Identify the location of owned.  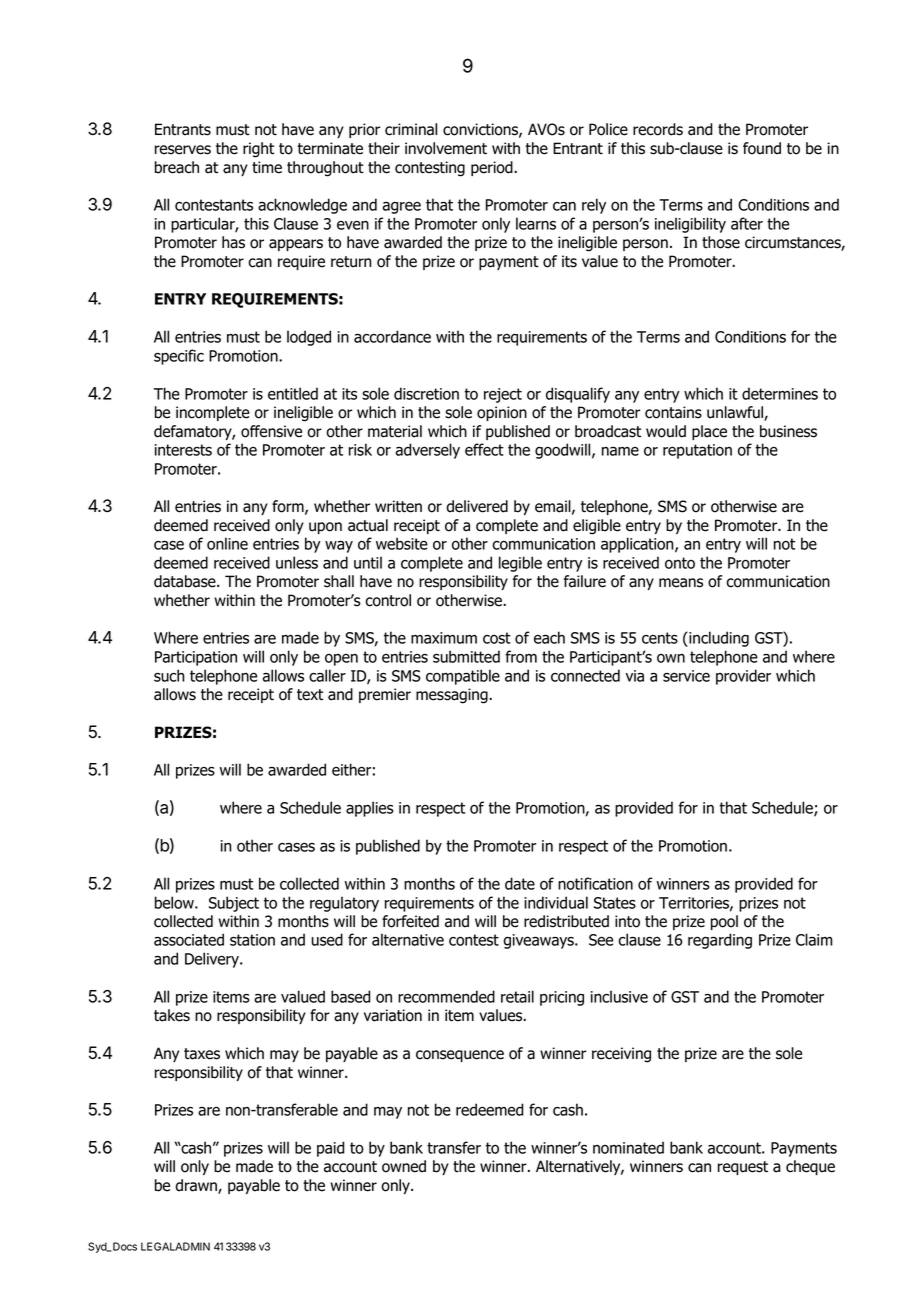
(404, 1166).
